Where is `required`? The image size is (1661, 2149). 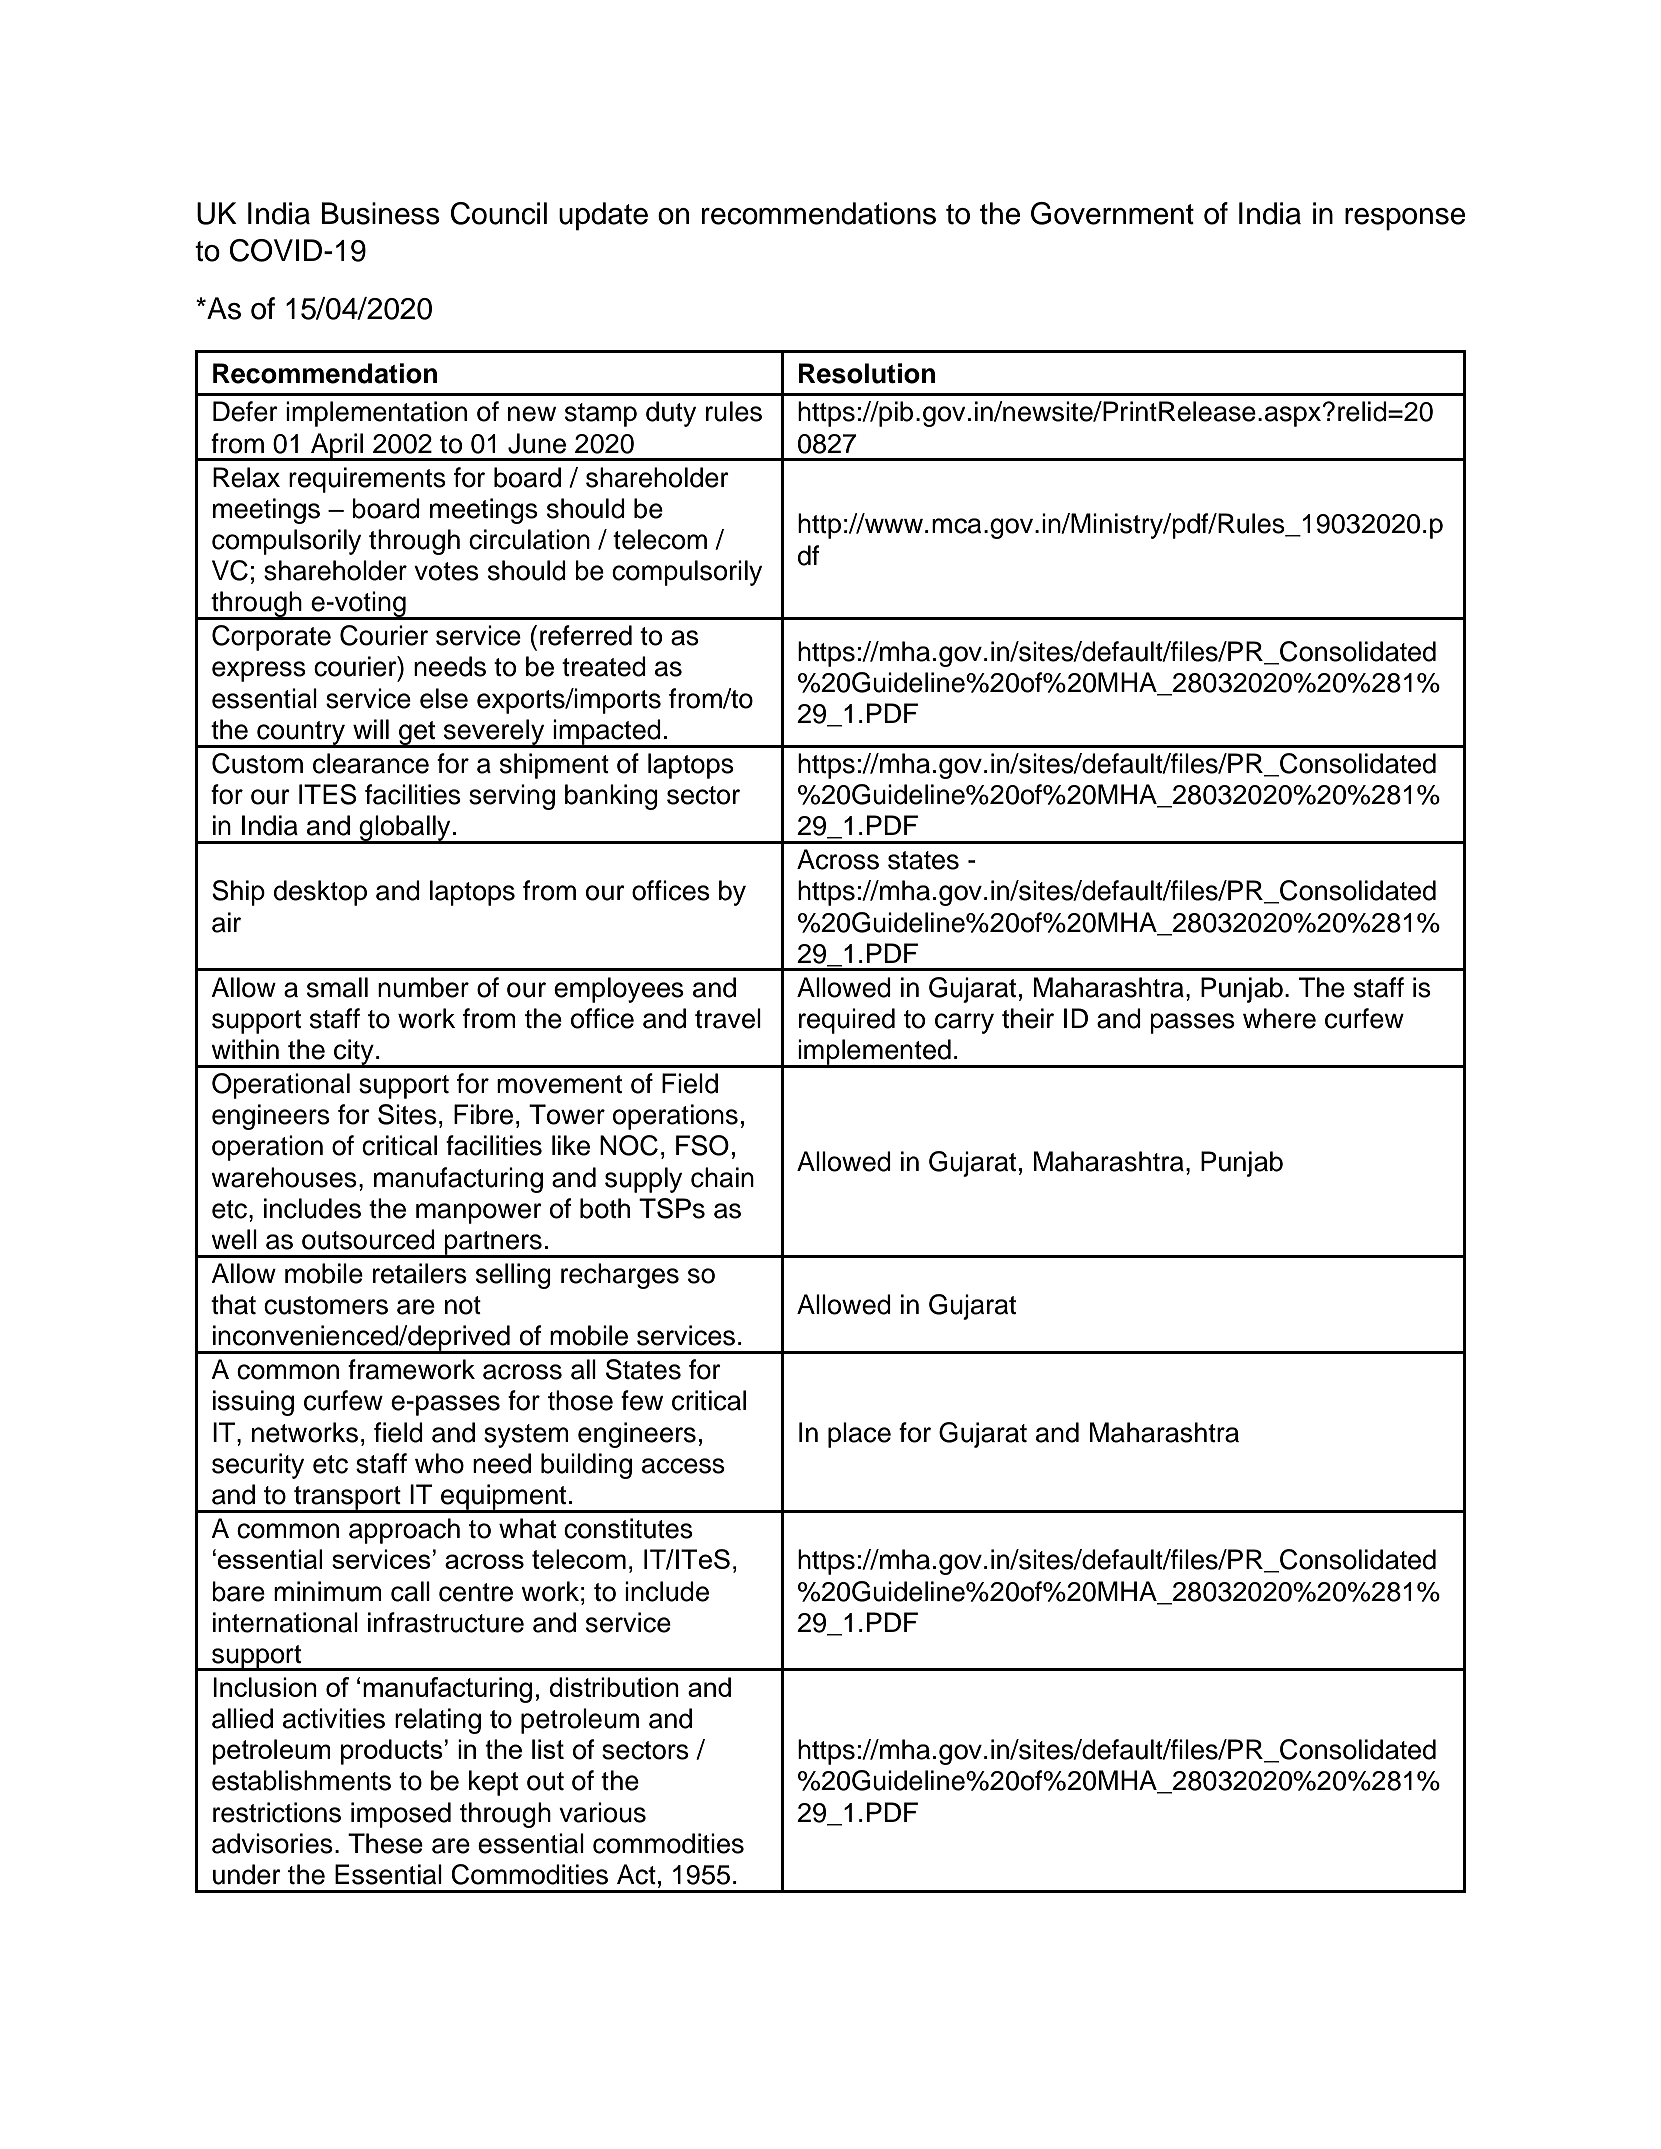
required is located at coordinates (847, 1021).
